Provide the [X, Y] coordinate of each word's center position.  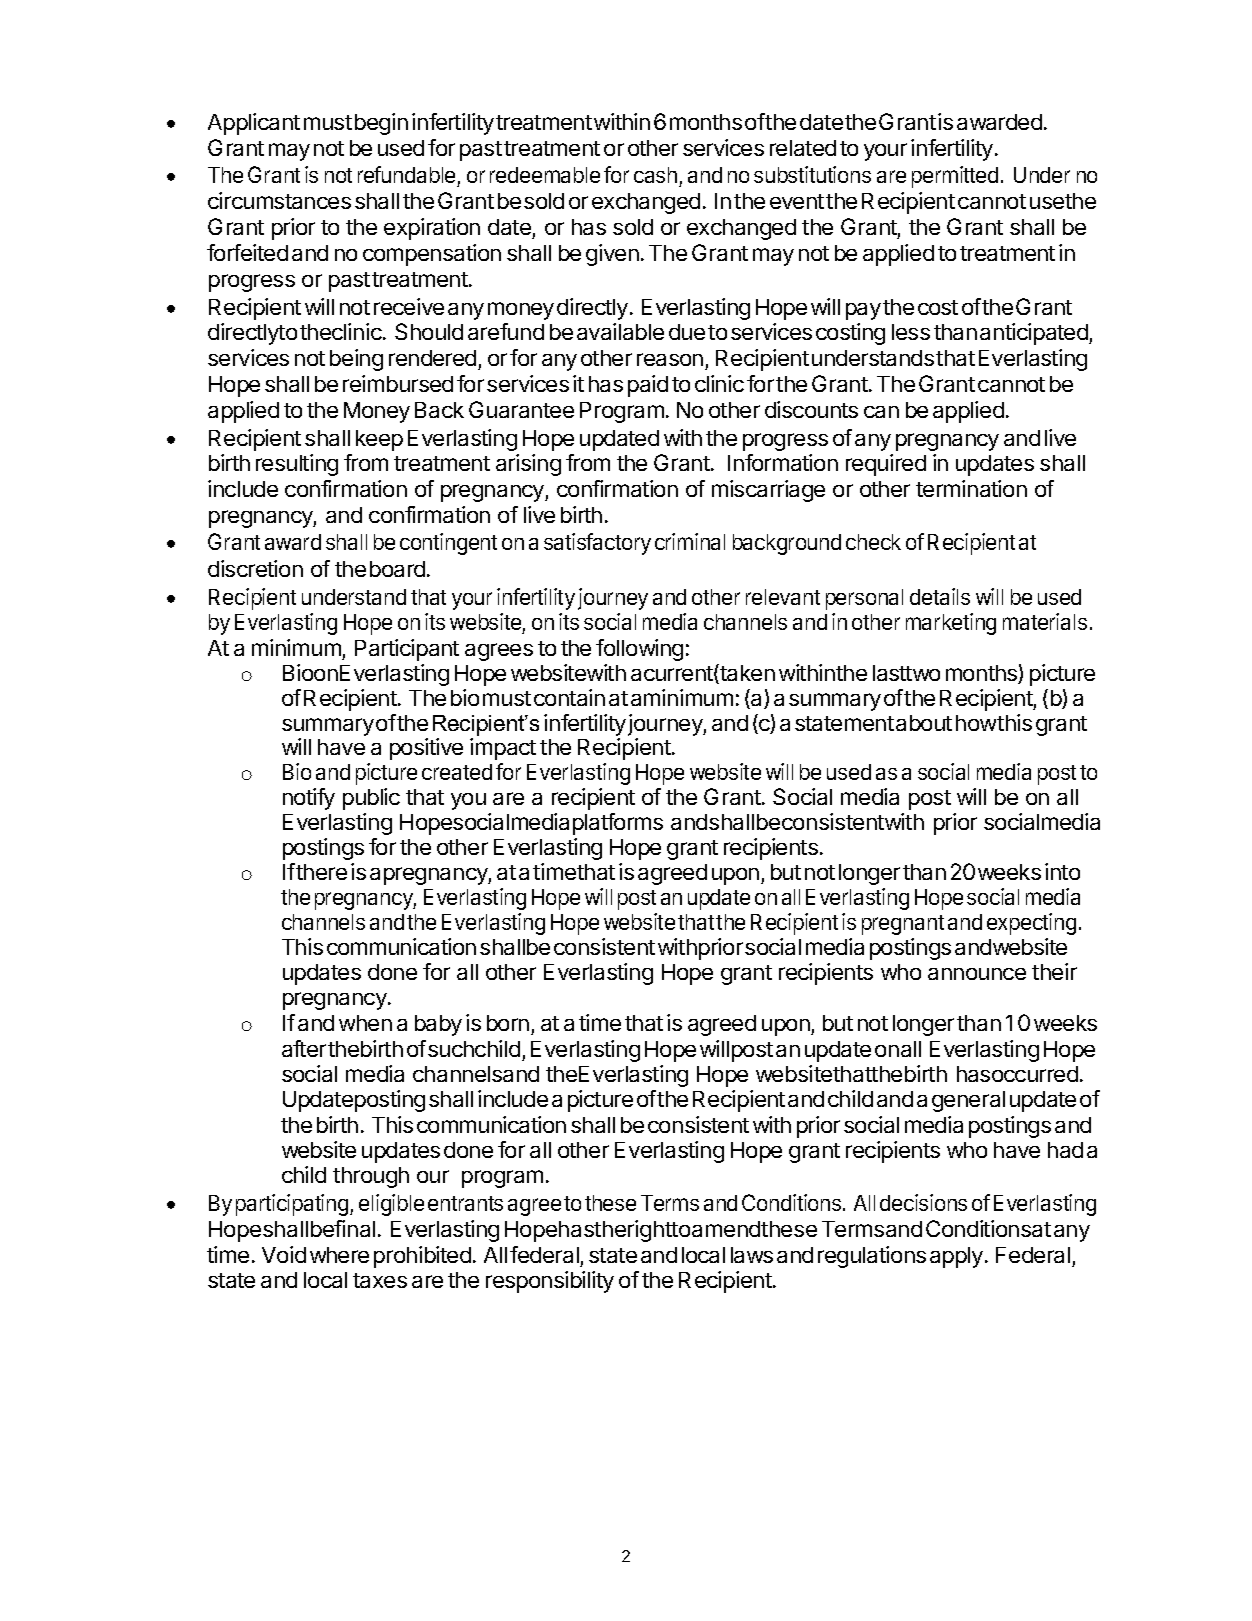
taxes [380, 1280]
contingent [448, 544]
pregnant [903, 925]
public [371, 799]
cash [655, 175]
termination [971, 488]
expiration [432, 229]
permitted [955, 177]
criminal [690, 541]
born [508, 1023]
